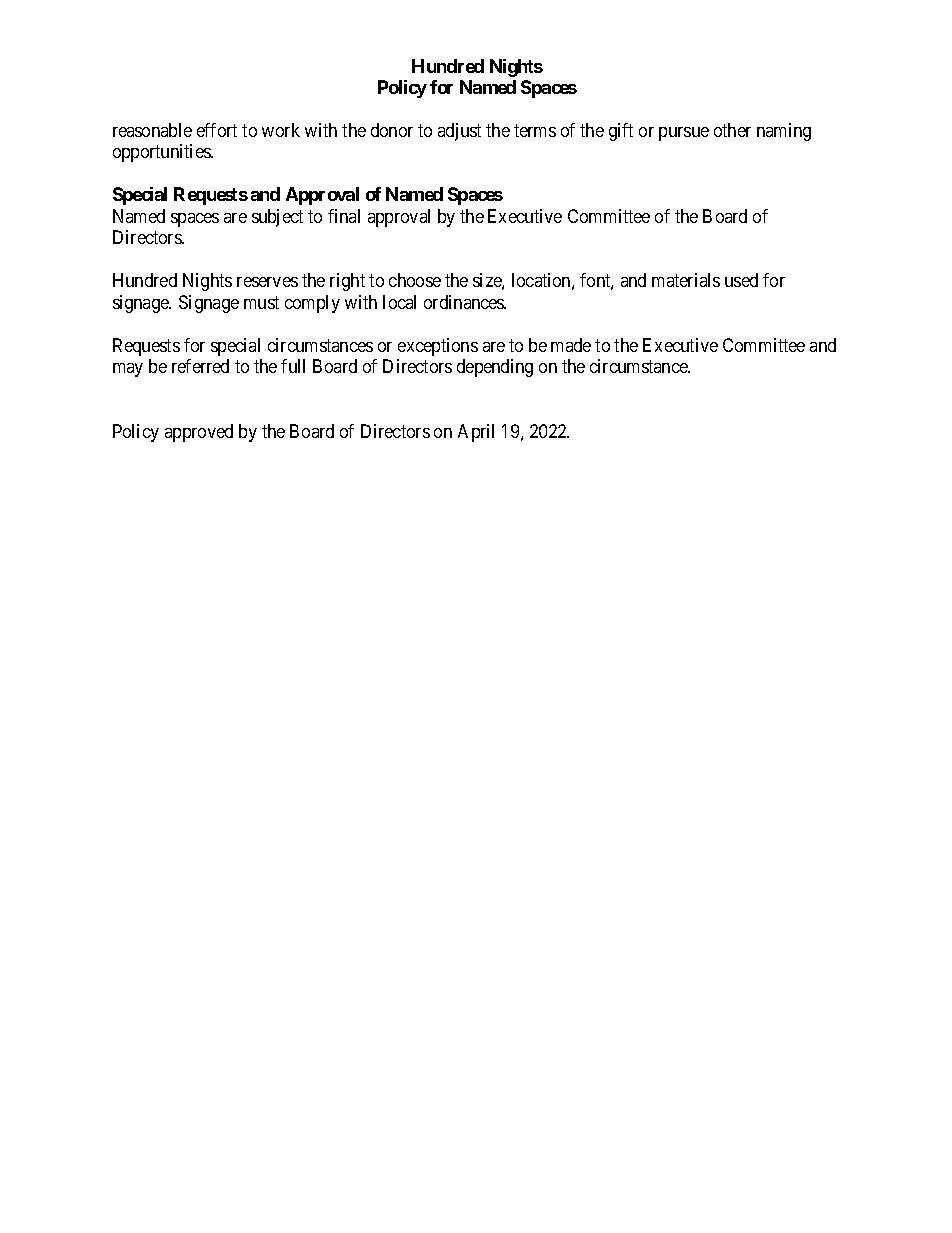 Image resolution: width=952 pixels, height=1233 pixels. Describe the element at coordinates (344, 216) in the screenshot. I see `final` at that location.
